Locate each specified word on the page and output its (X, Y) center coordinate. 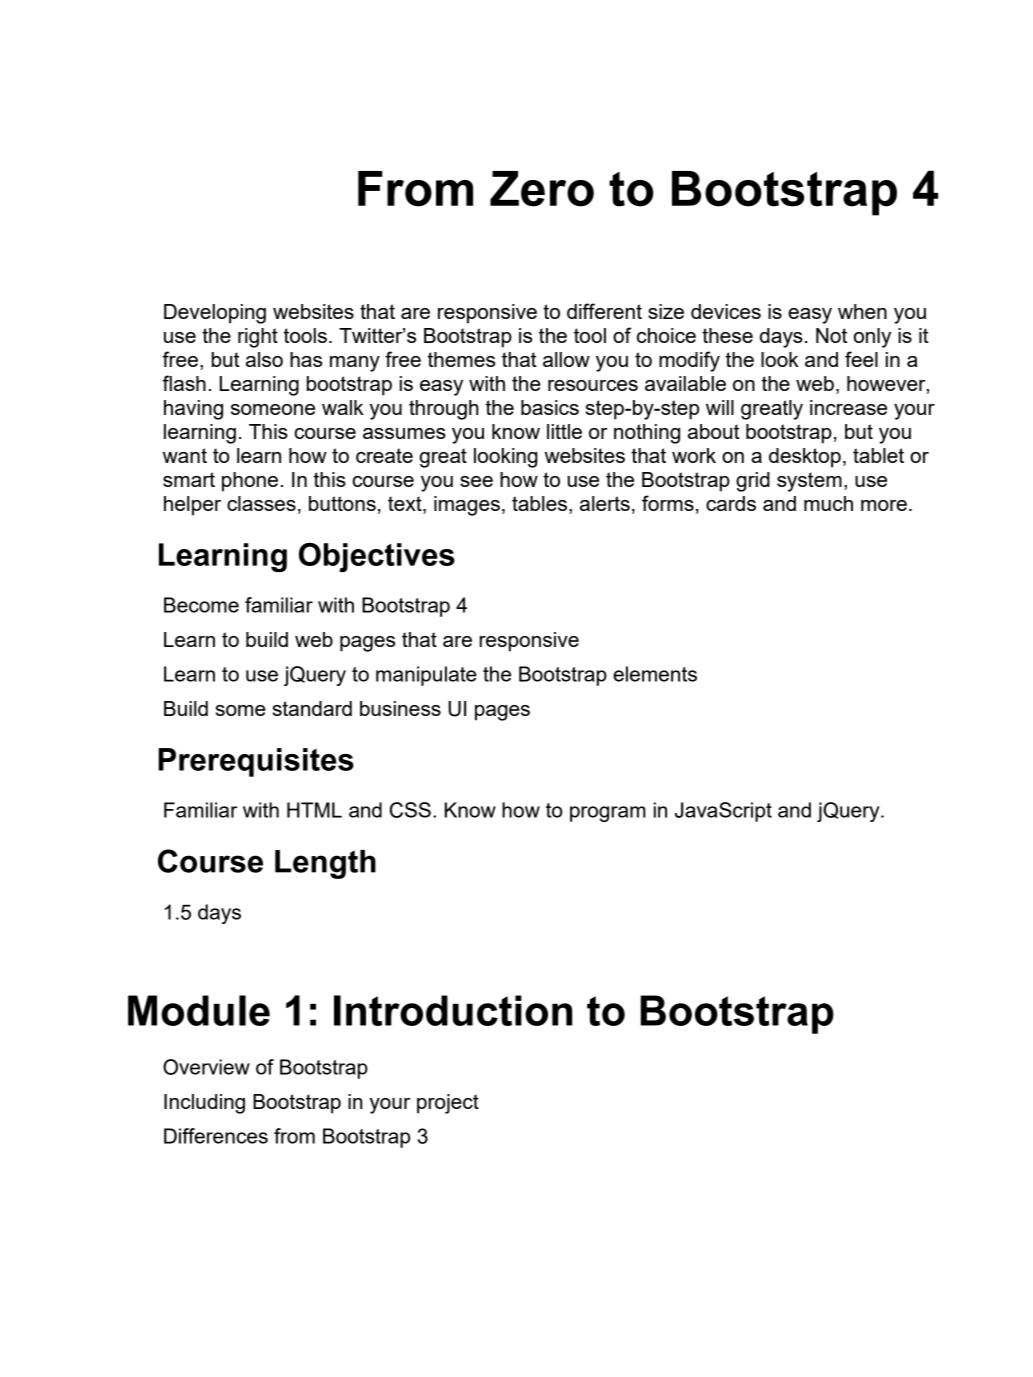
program (608, 814)
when (862, 311)
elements (655, 674)
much (828, 503)
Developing (215, 314)
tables (539, 503)
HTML (314, 810)
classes (261, 503)
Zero (542, 189)
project (448, 1104)
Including (204, 1104)
